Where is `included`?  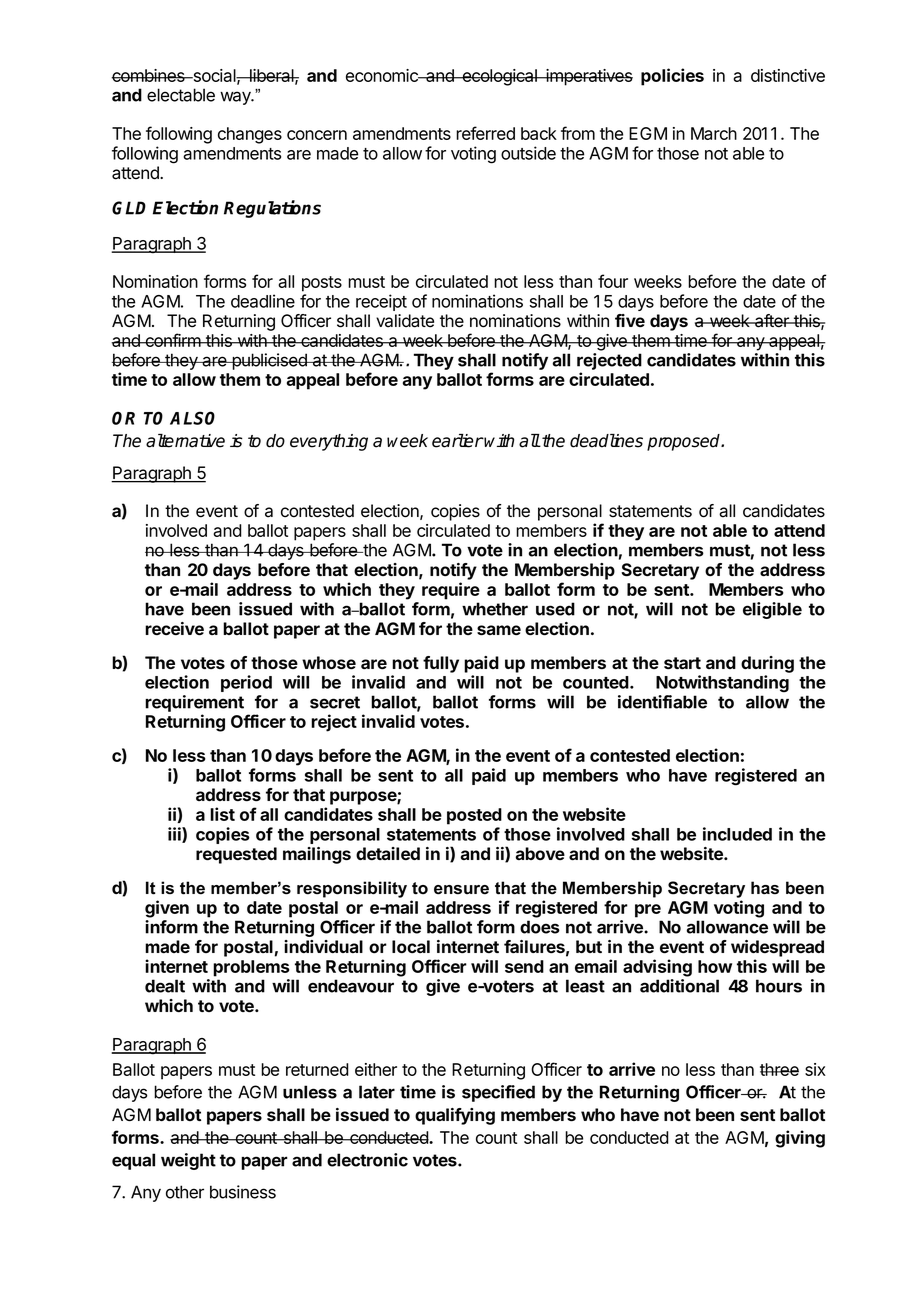 included is located at coordinates (737, 834).
